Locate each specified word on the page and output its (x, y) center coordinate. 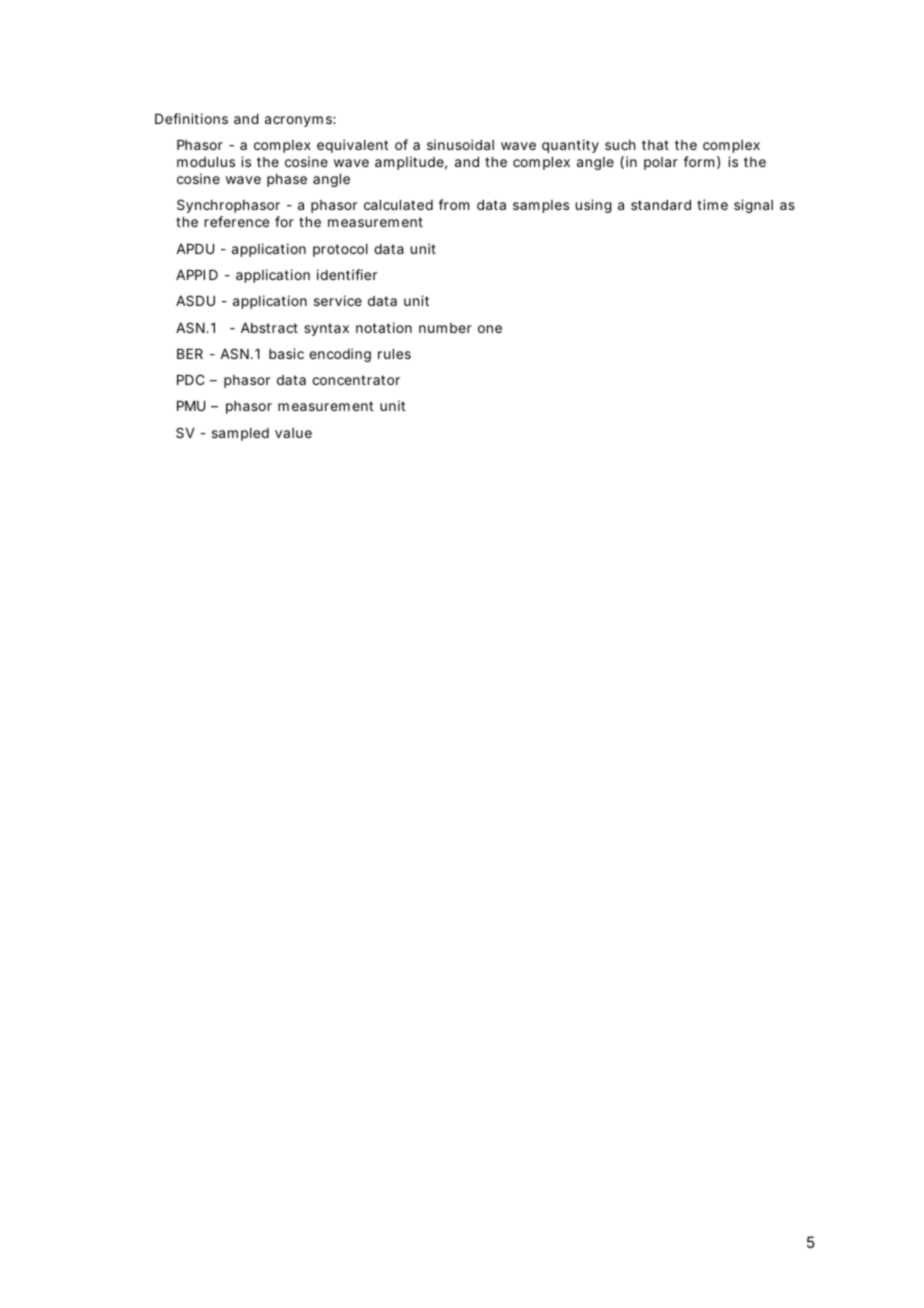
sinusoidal (460, 144)
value (293, 433)
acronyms (299, 121)
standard (661, 205)
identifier (347, 274)
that (655, 145)
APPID (197, 275)
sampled (240, 434)
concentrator (356, 380)
